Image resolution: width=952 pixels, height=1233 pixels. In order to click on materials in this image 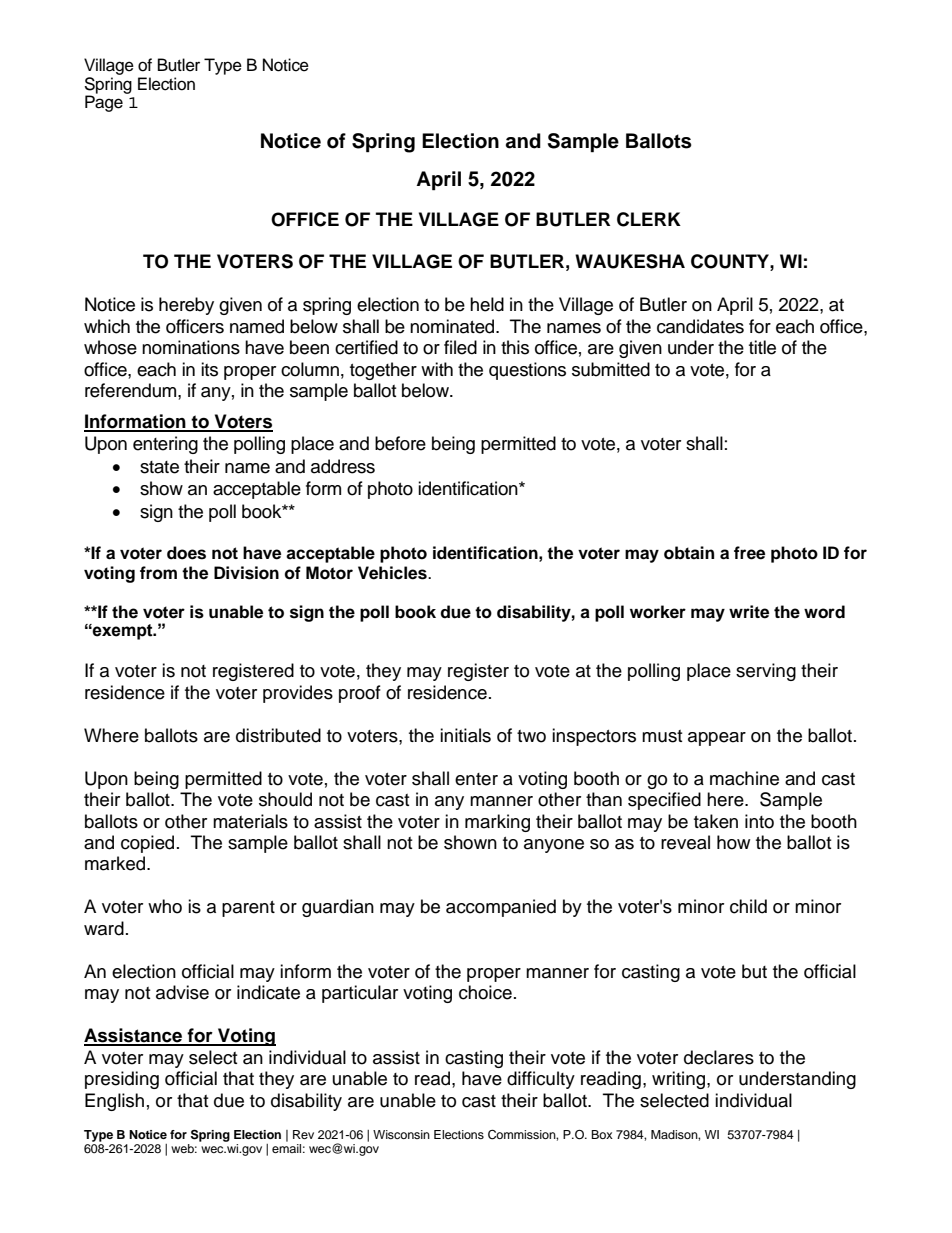, I will do `click(250, 821)`.
